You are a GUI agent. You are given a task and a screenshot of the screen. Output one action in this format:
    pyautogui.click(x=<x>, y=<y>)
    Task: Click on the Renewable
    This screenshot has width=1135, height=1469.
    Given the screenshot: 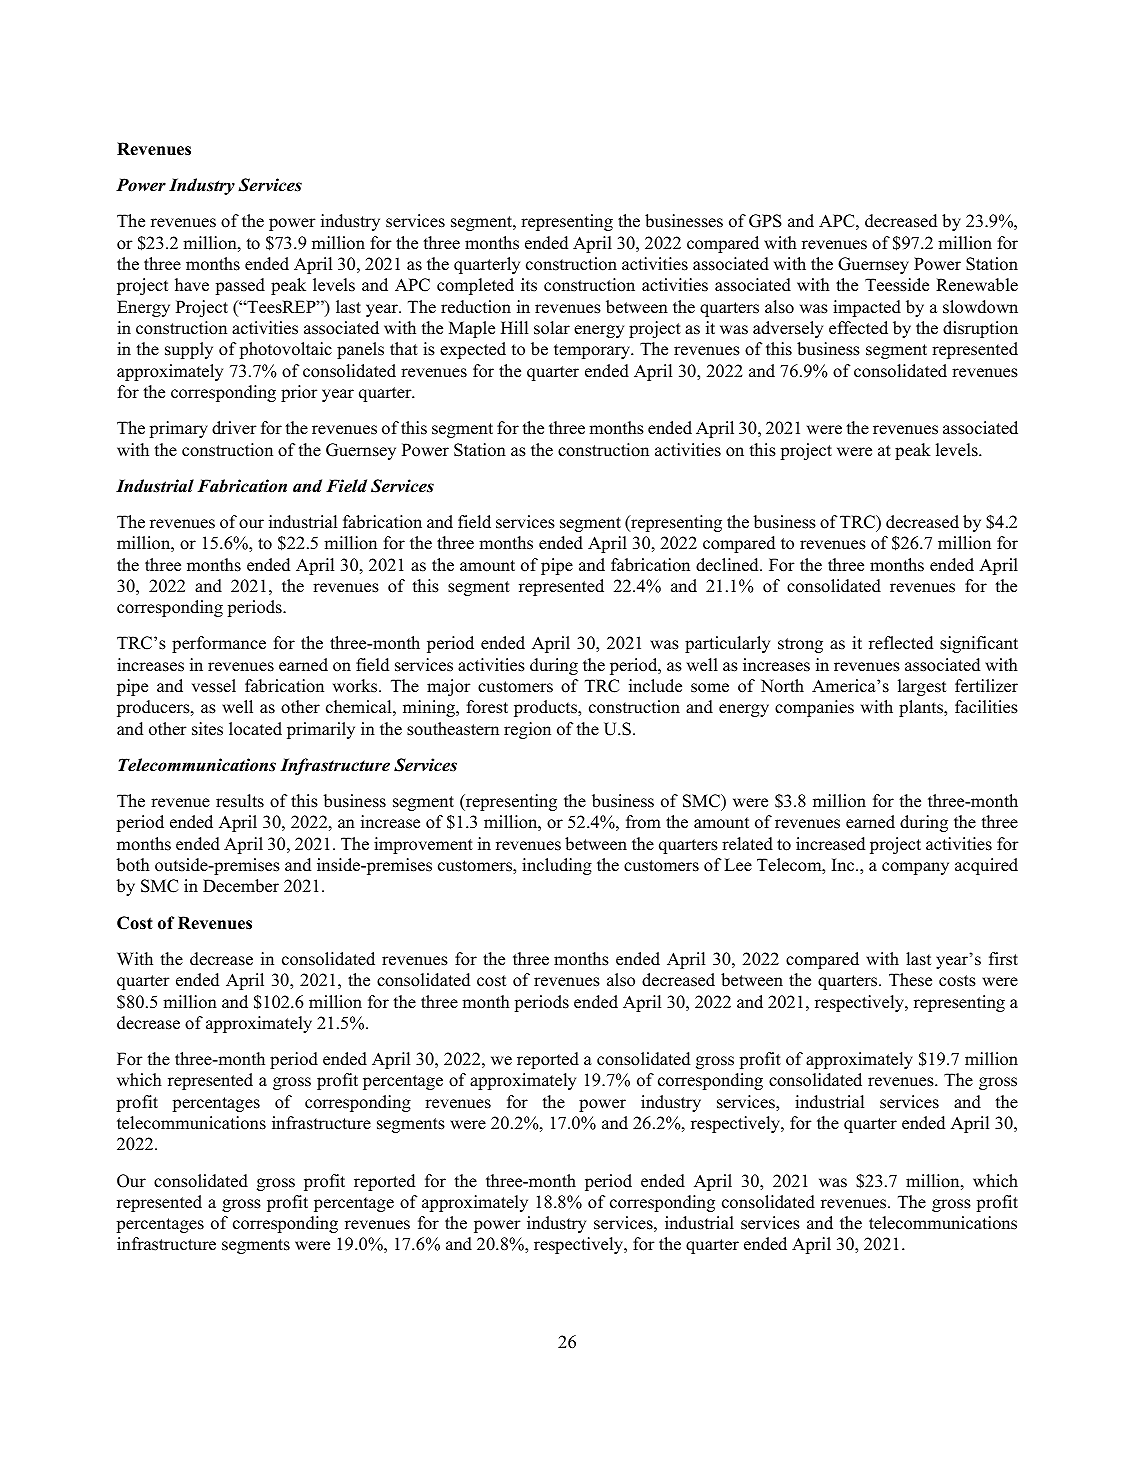 What is the action you would take?
    pyautogui.click(x=977, y=285)
